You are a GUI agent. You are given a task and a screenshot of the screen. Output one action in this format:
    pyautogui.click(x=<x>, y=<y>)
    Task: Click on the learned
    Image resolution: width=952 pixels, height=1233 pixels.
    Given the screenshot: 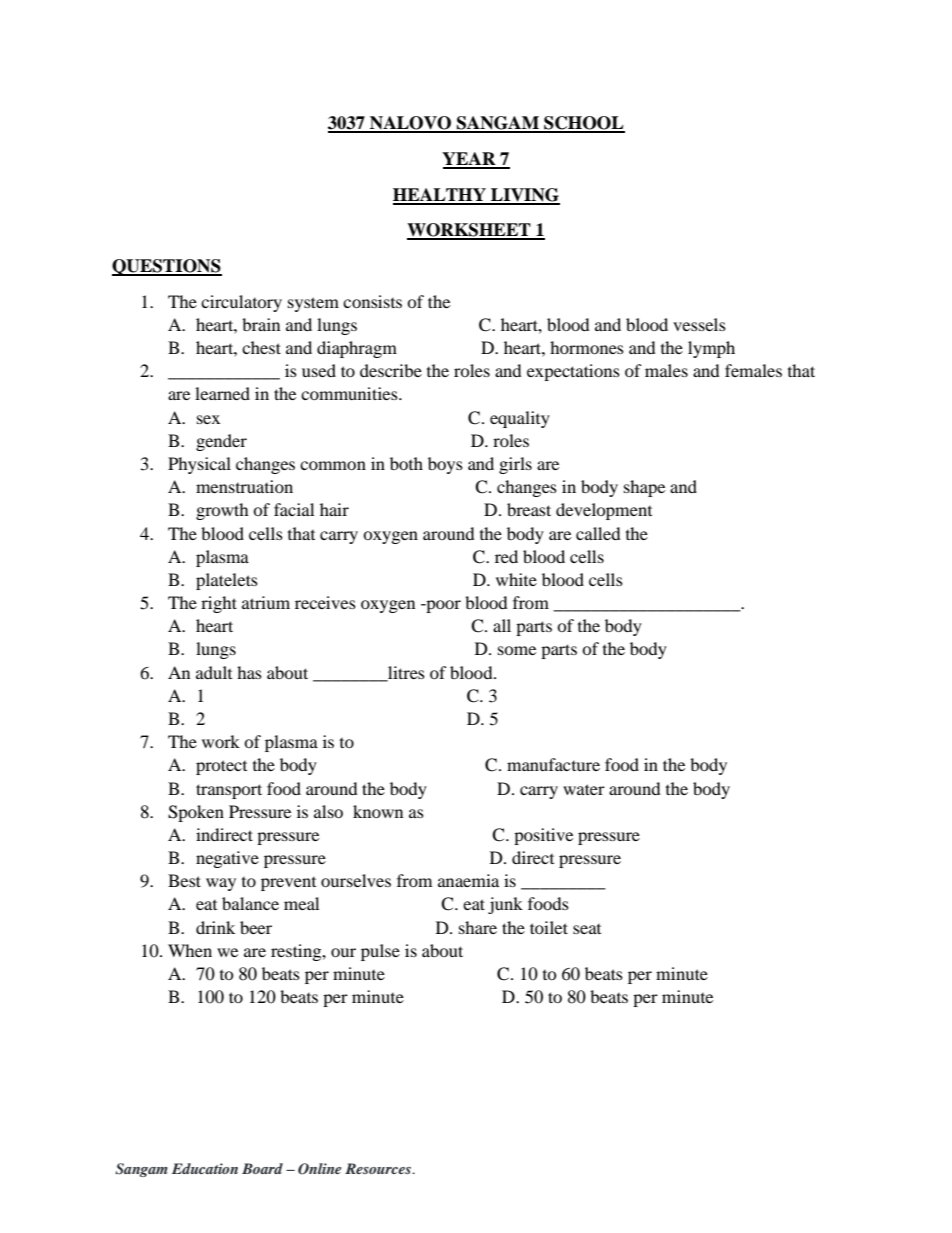 What is the action you would take?
    pyautogui.click(x=222, y=393)
